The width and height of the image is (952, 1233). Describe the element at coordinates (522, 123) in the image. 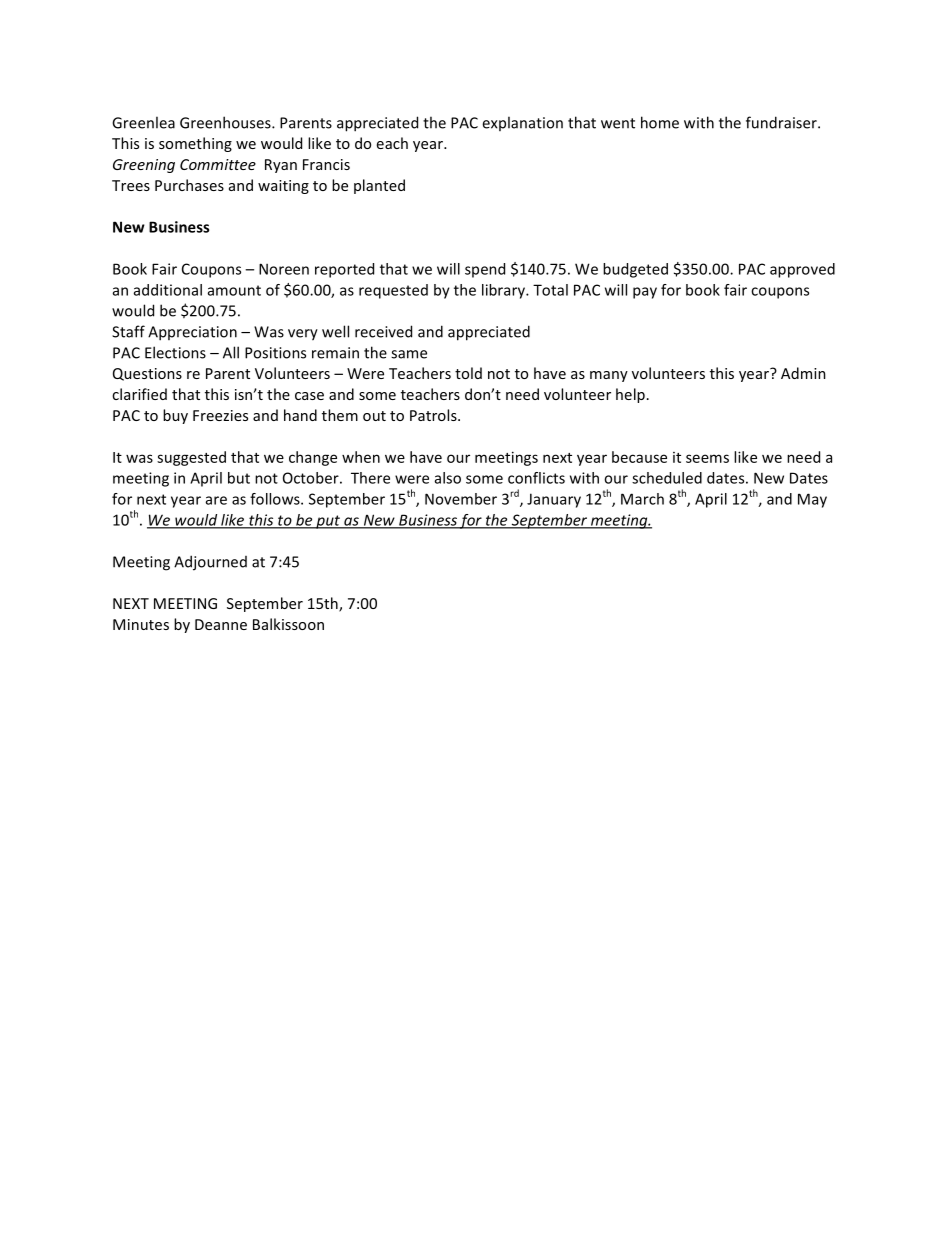

I see `explanation` at that location.
